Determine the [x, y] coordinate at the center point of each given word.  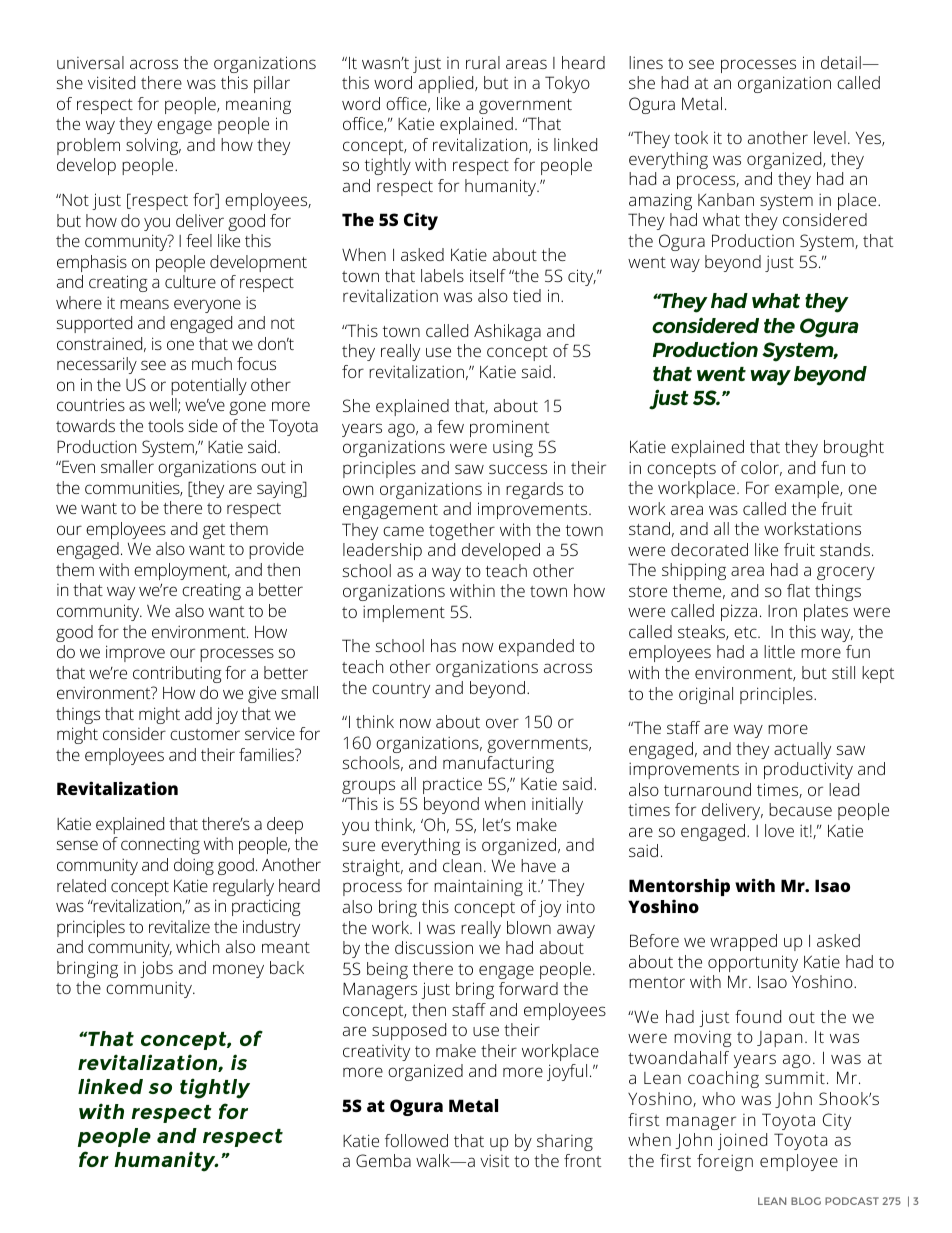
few [450, 426]
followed [416, 1140]
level [830, 137]
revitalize [179, 926]
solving [153, 146]
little [779, 651]
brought [854, 448]
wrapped [743, 942]
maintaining [478, 887]
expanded [536, 647]
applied [447, 84]
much [212, 363]
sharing [565, 1142]
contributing [177, 674]
